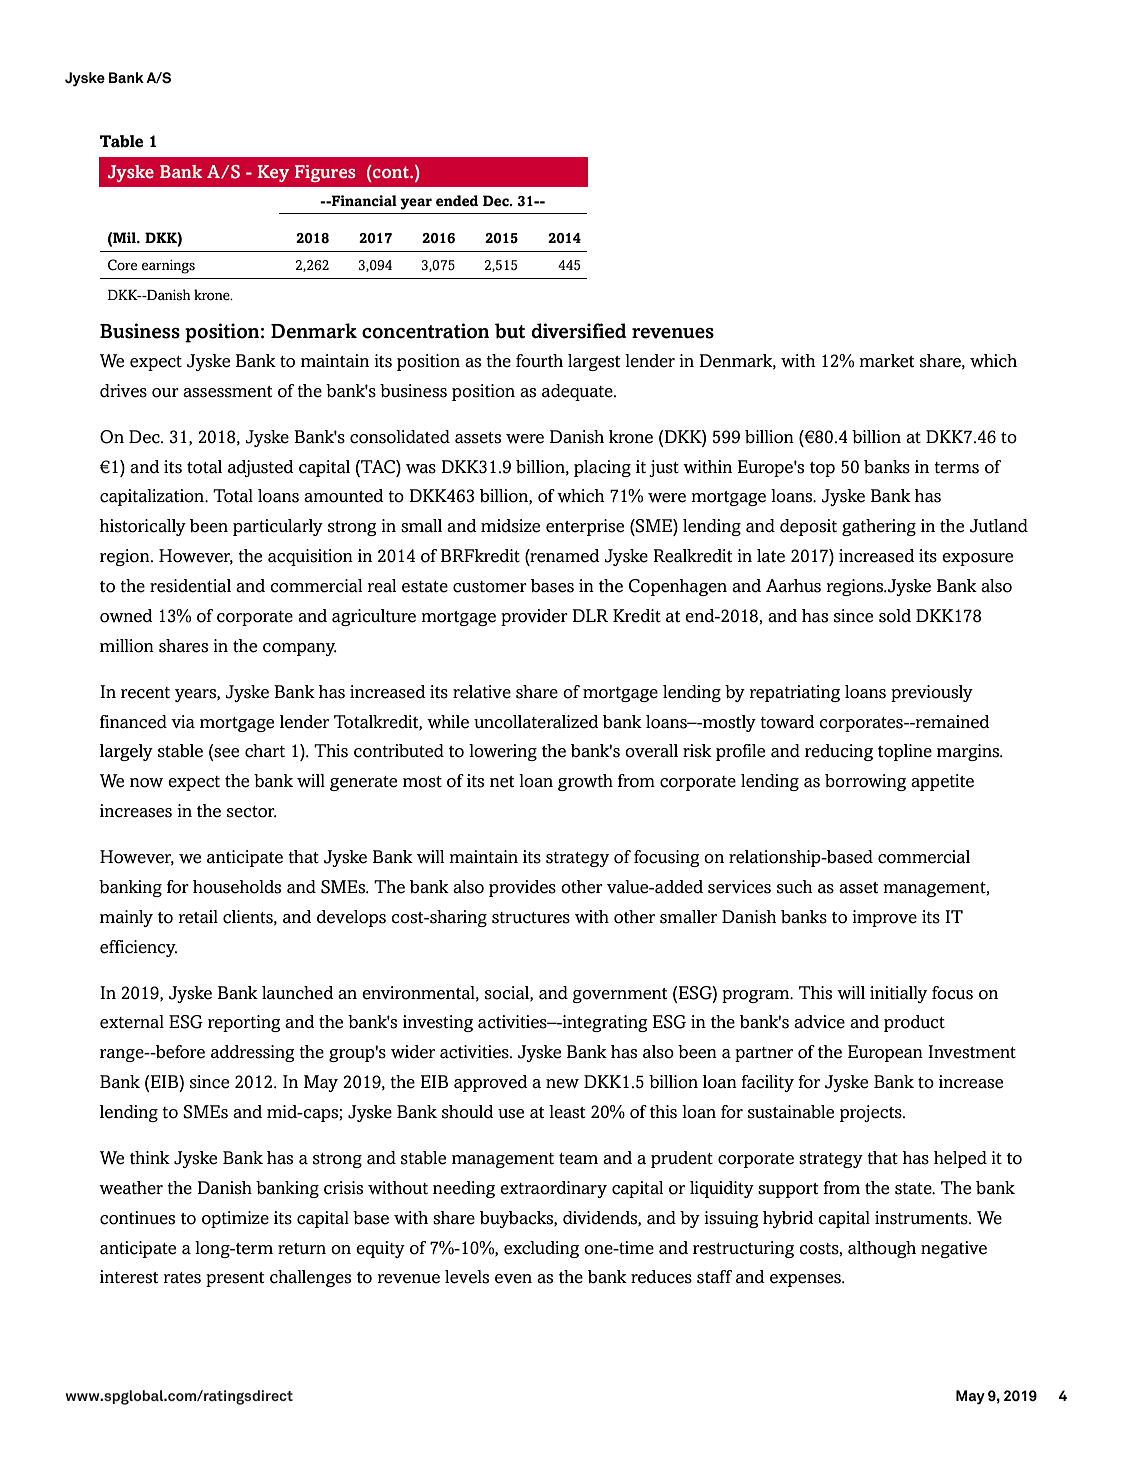  I want to click on topline, so click(905, 752).
